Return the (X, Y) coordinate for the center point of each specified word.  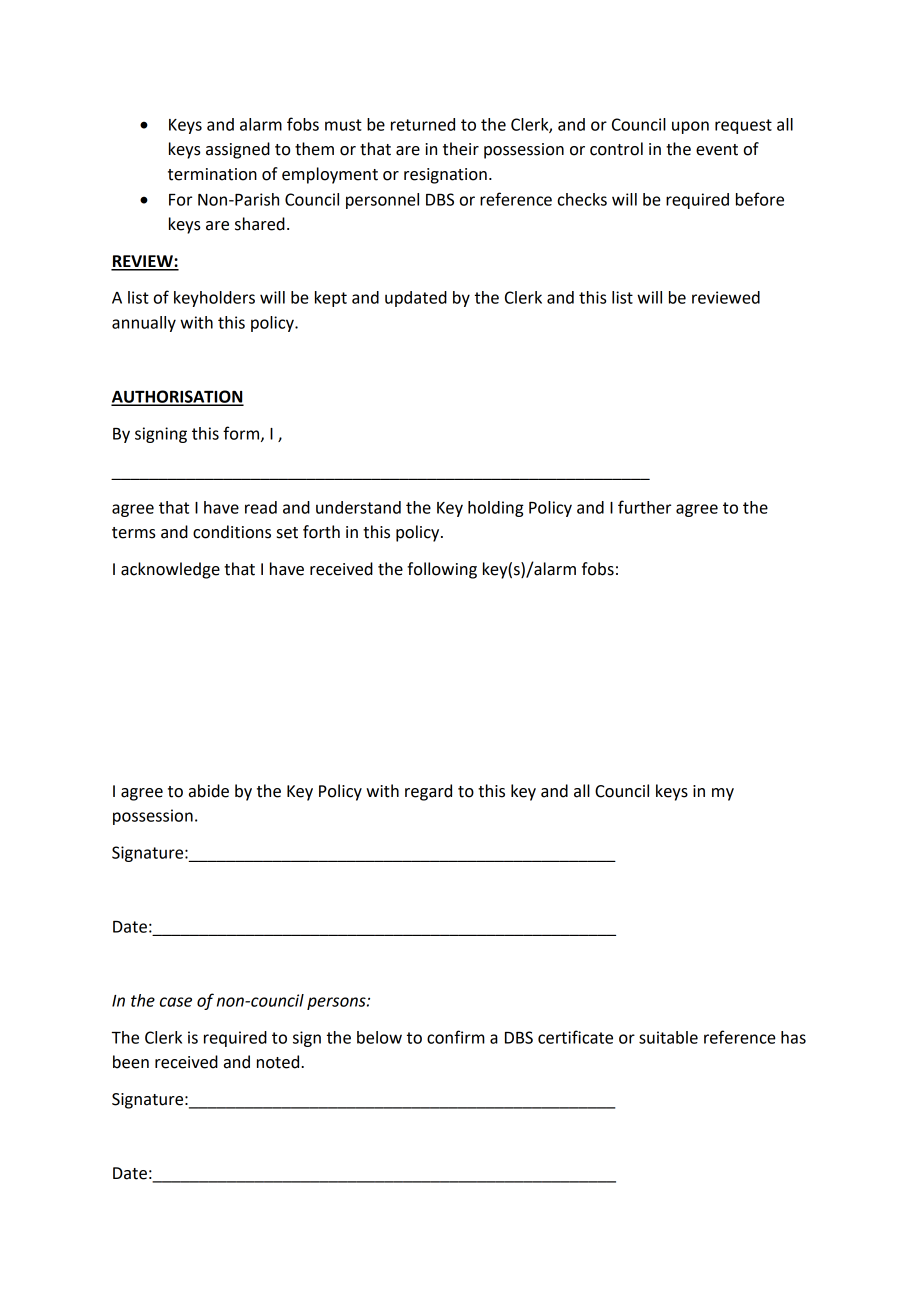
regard (428, 792)
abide (209, 791)
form (242, 434)
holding (496, 509)
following (442, 570)
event (717, 150)
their (461, 149)
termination (212, 174)
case (176, 1002)
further (644, 507)
